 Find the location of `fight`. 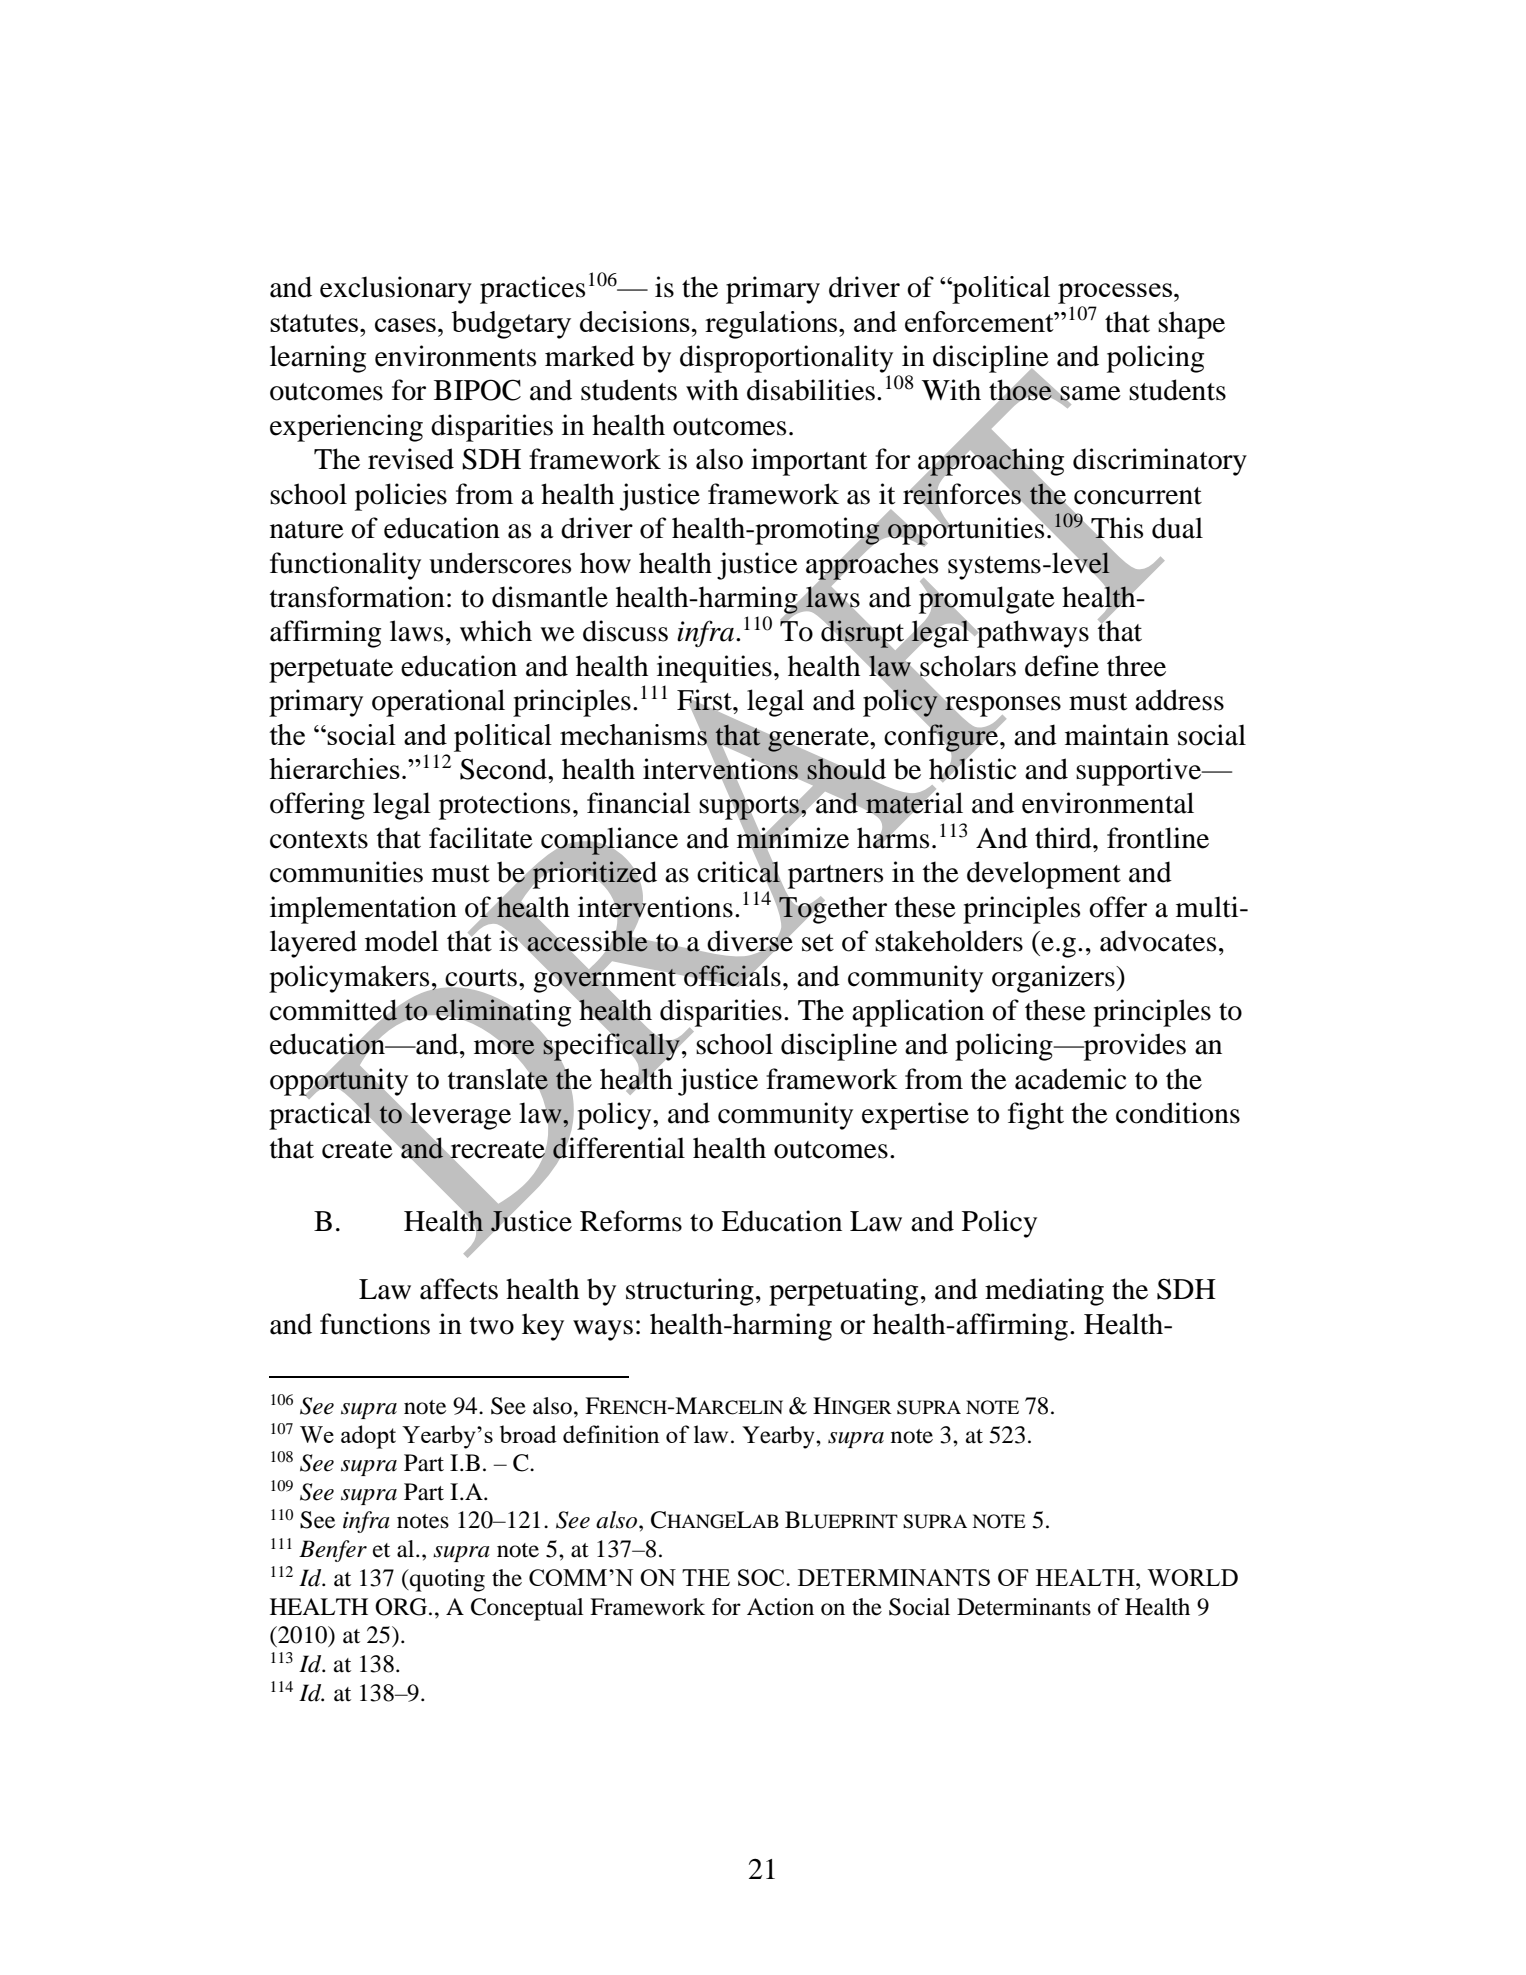

fight is located at coordinates (1036, 1116).
